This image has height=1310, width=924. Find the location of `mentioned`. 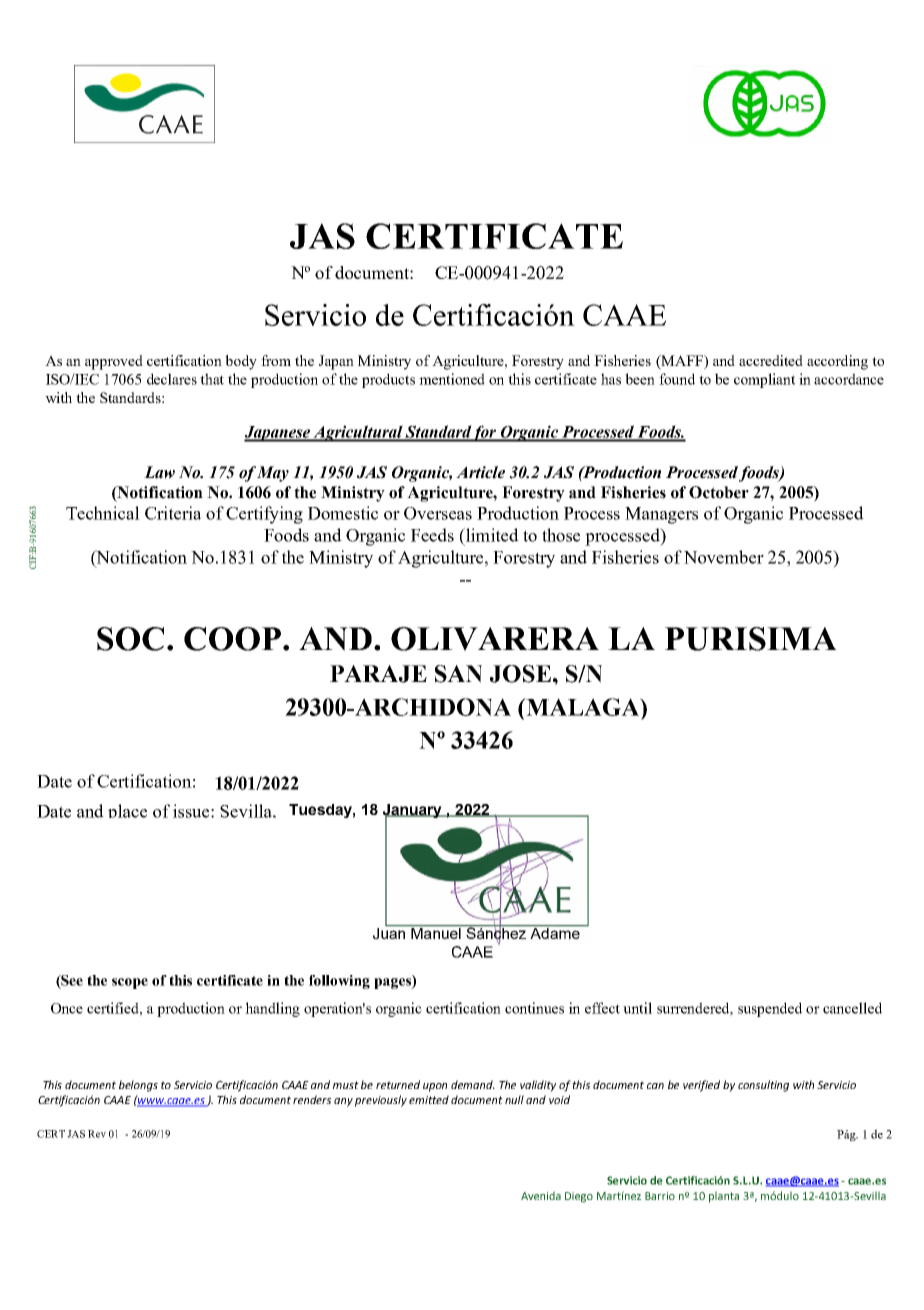

mentioned is located at coordinates (452, 379).
